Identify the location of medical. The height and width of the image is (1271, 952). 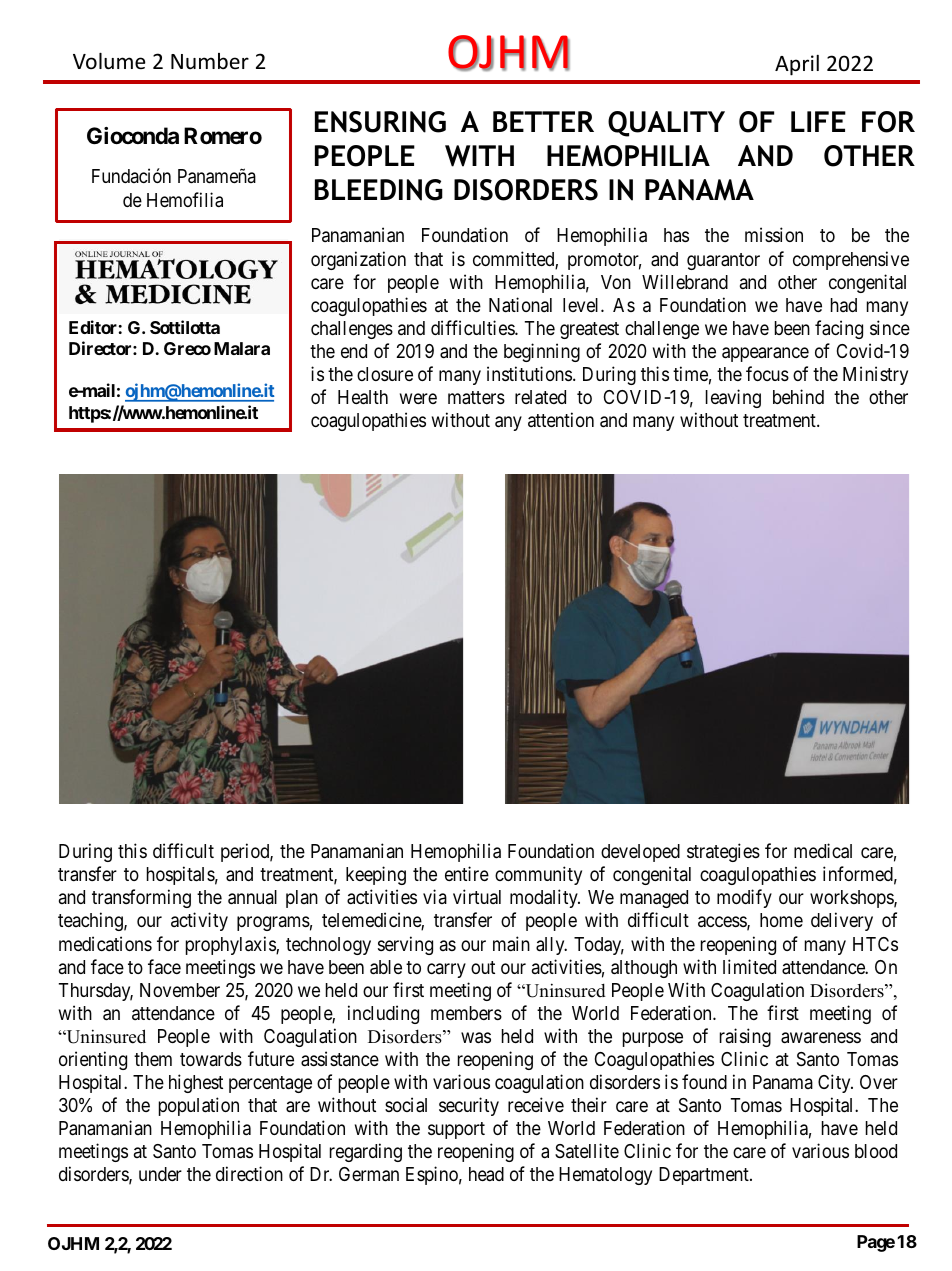
(823, 851).
